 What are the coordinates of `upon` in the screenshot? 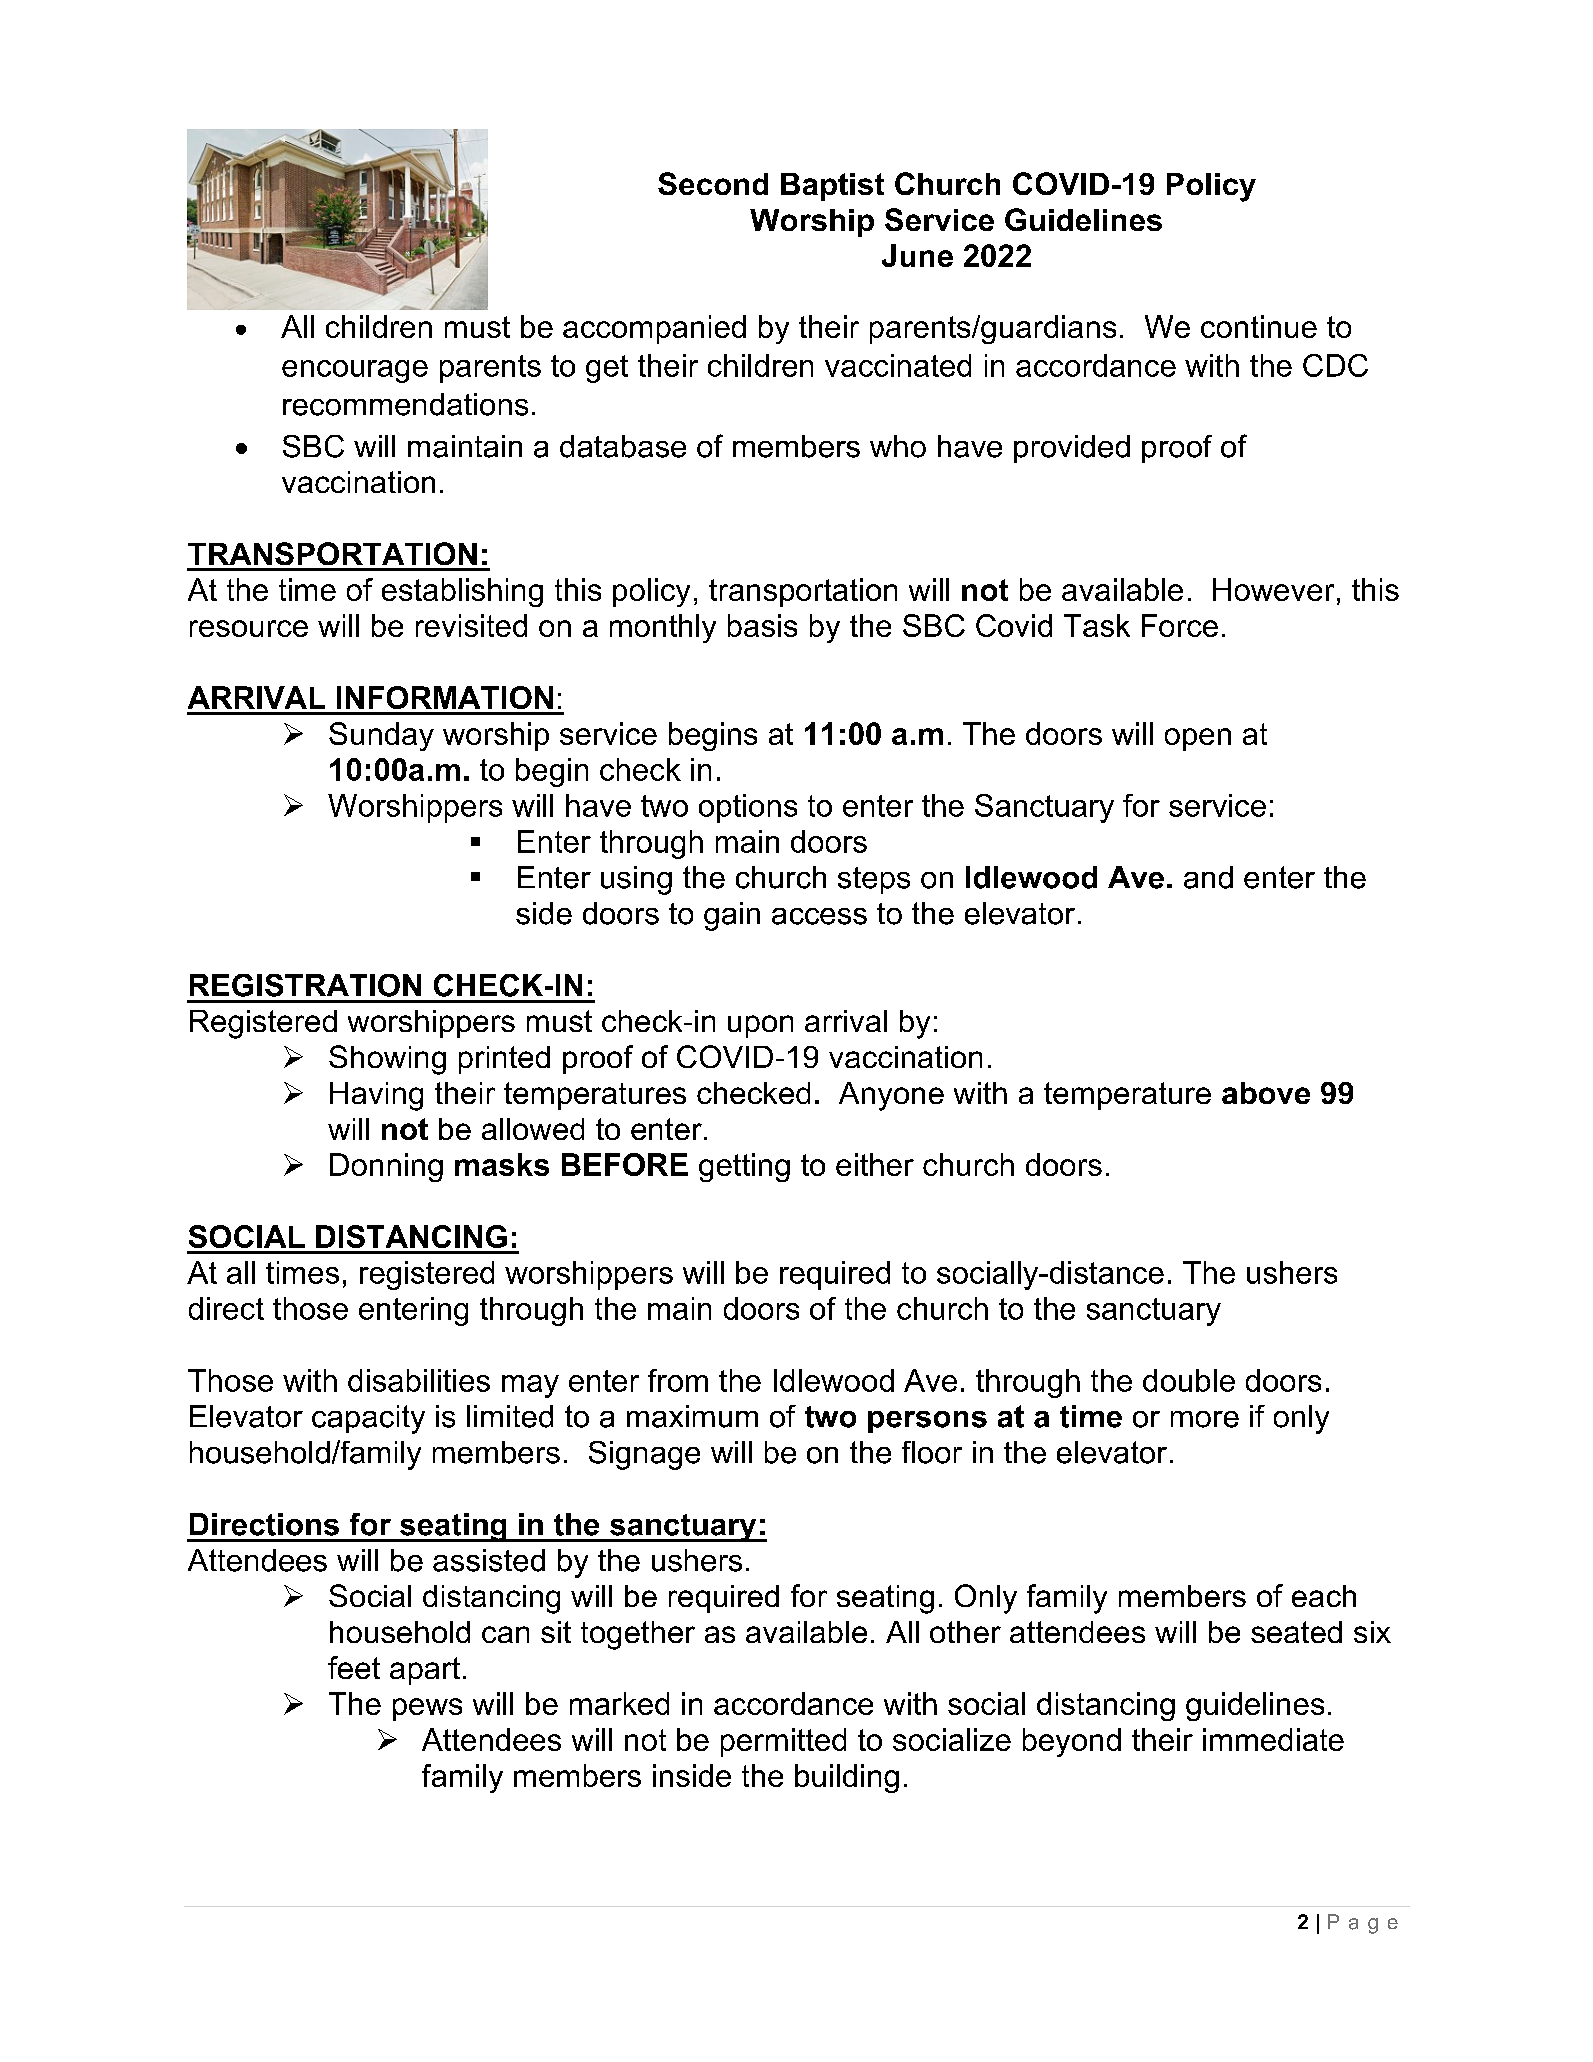 It's located at (760, 1026).
